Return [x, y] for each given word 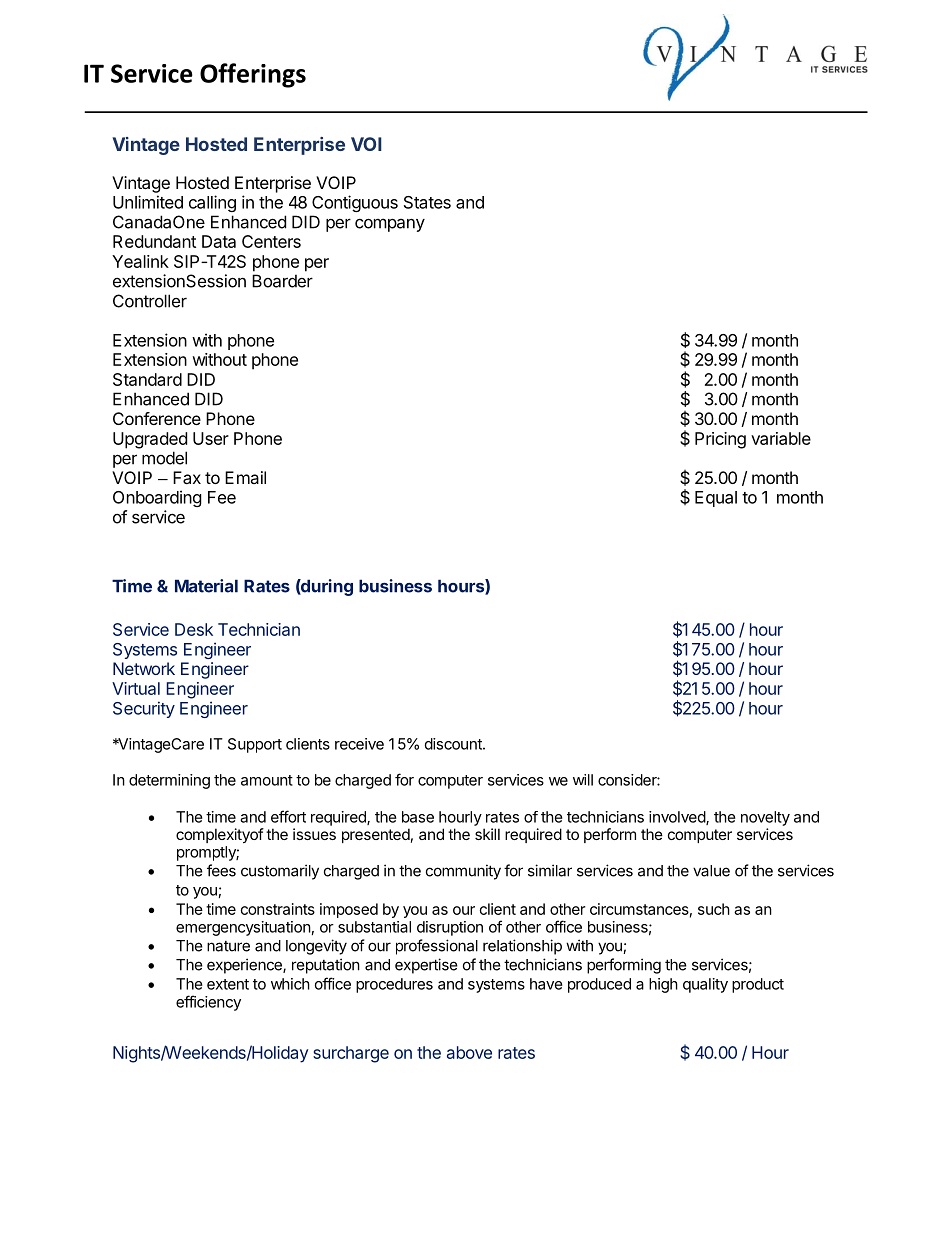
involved [678, 818]
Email [245, 477]
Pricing [720, 440]
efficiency [208, 1003]
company [390, 225]
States [427, 202]
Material [206, 586]
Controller [150, 301]
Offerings [253, 75]
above [469, 1052]
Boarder [282, 281]
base [418, 817]
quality [705, 985]
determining [169, 781]
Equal [716, 499]
